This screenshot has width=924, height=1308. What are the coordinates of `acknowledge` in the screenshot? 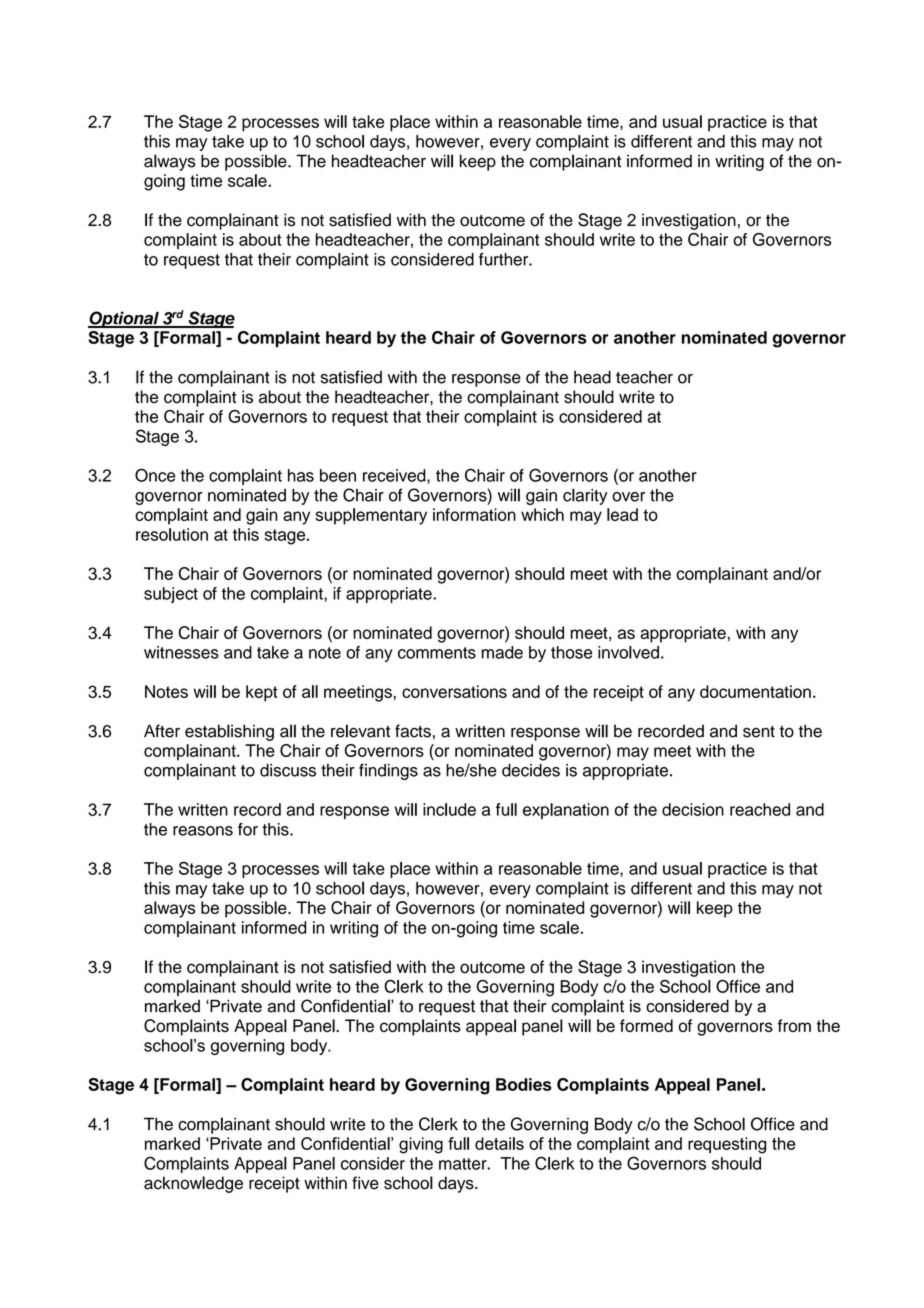 It's located at (193, 1184).
